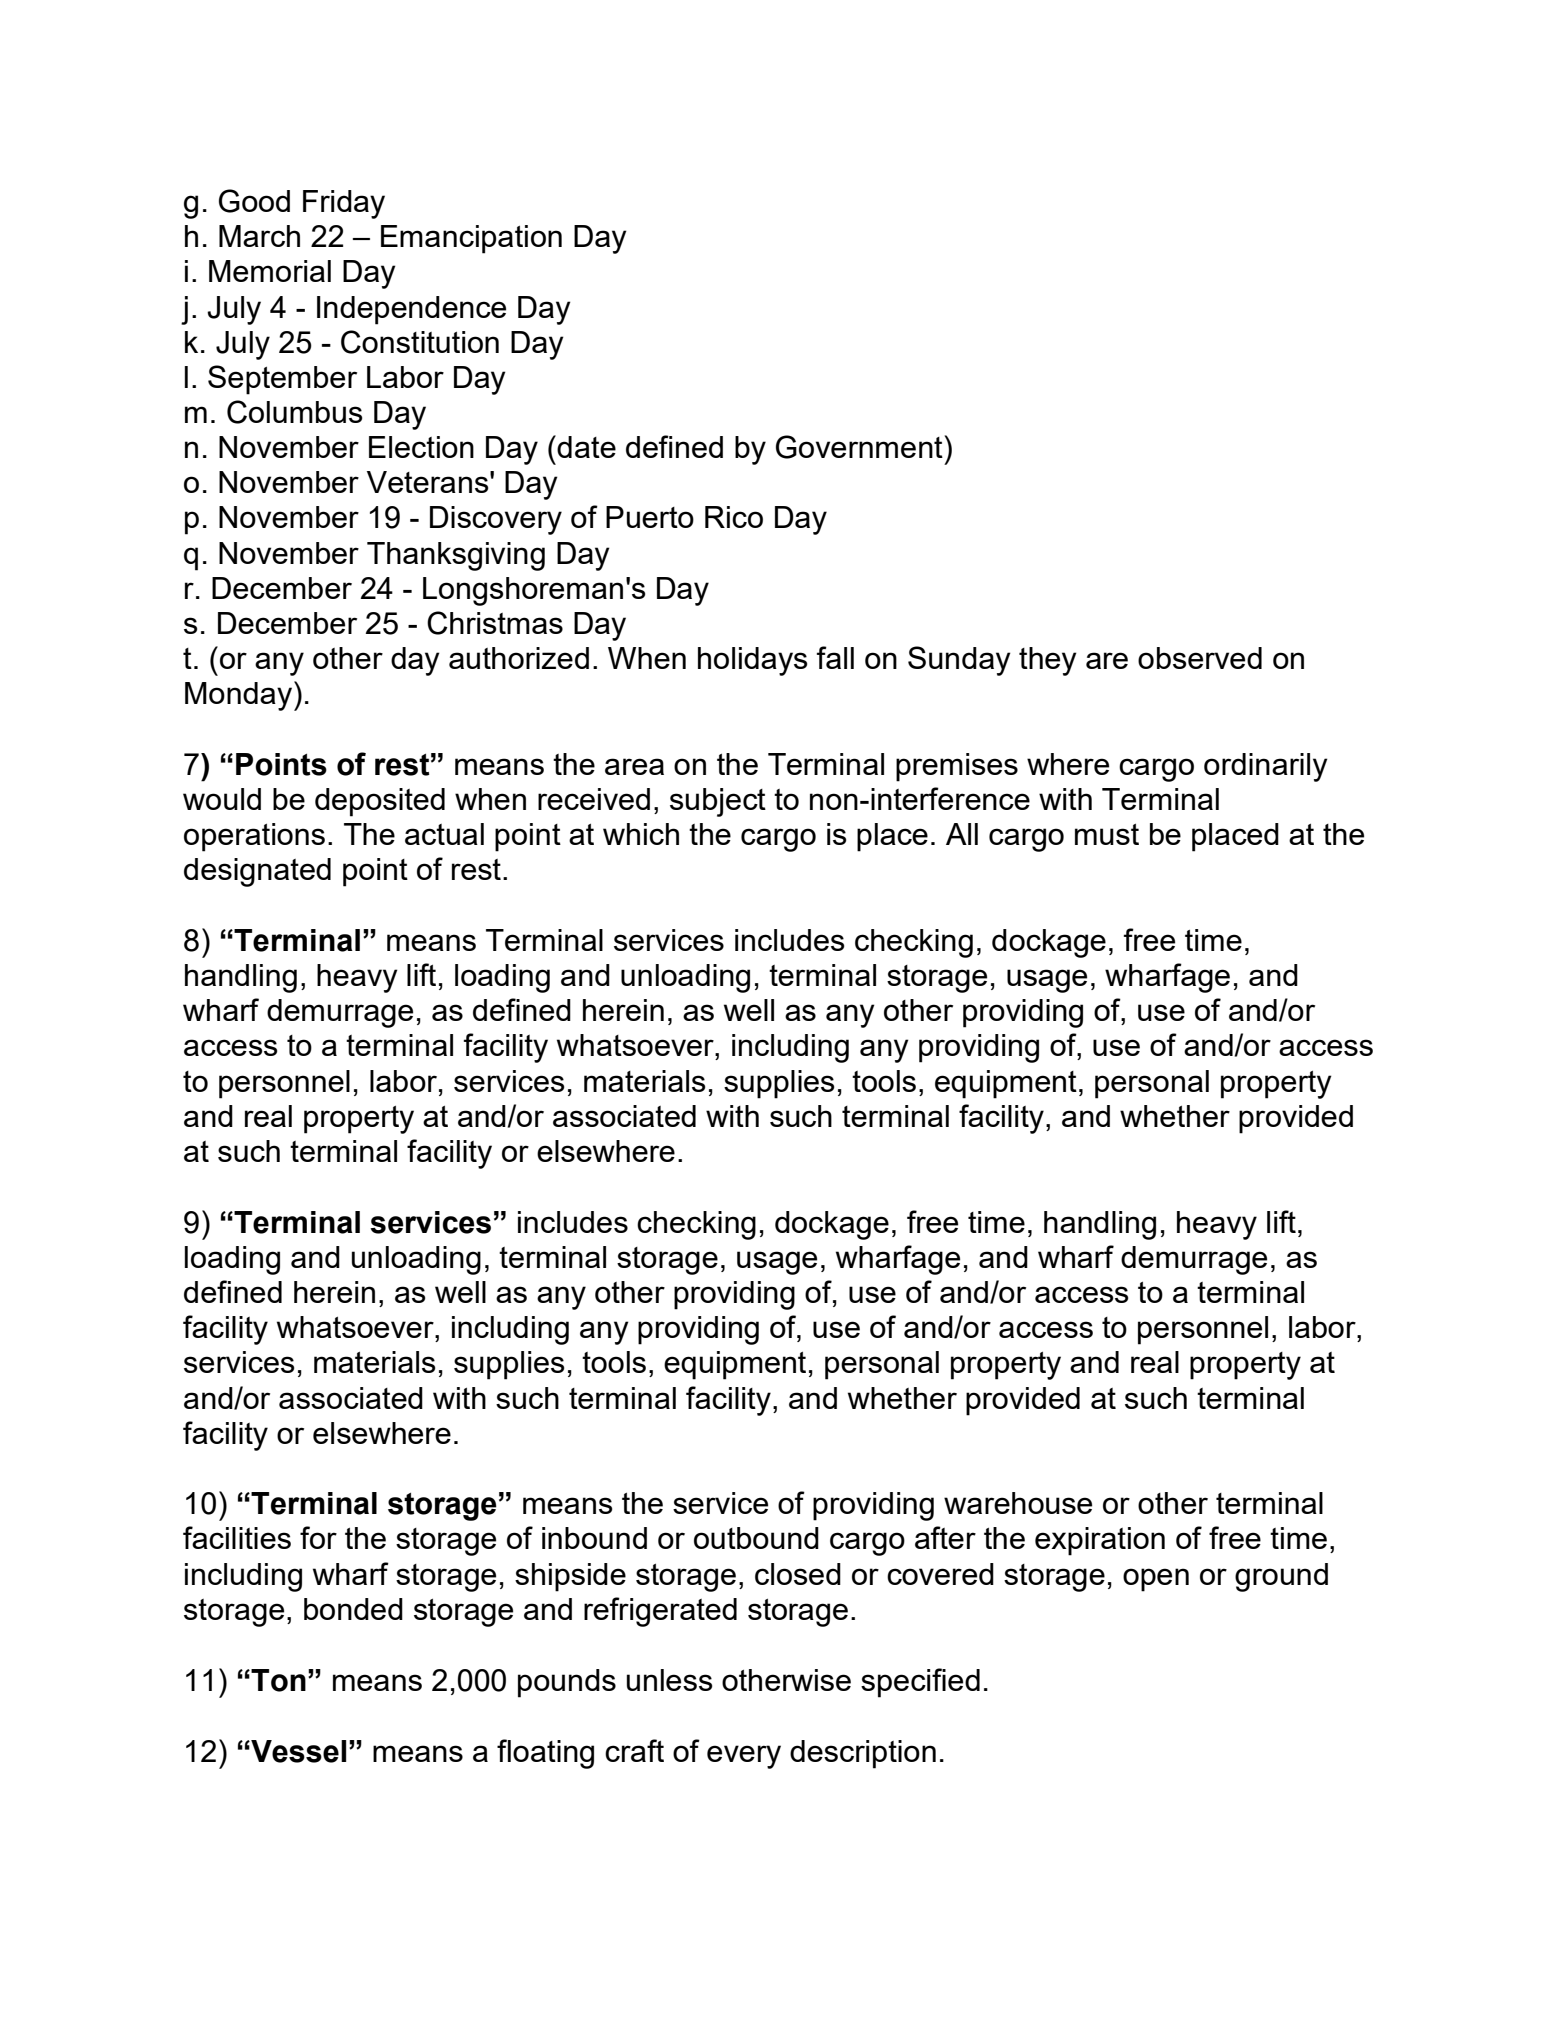 The width and height of the screenshot is (1558, 2017). Describe the element at coordinates (344, 204) in the screenshot. I see `Friday` at that location.
